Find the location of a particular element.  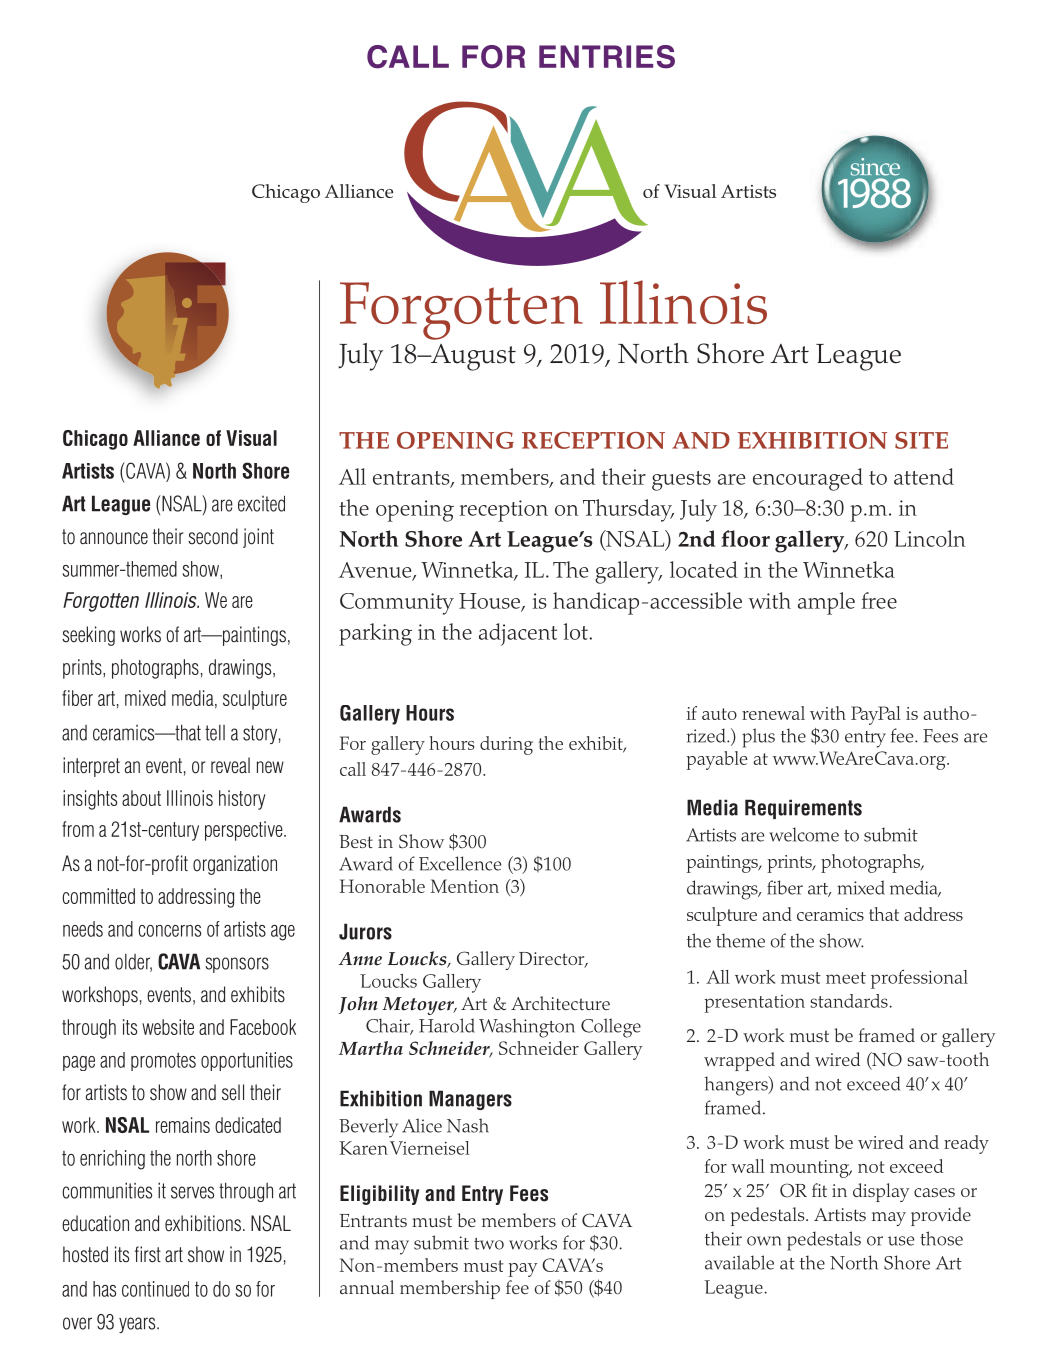

excited is located at coordinates (261, 503).
